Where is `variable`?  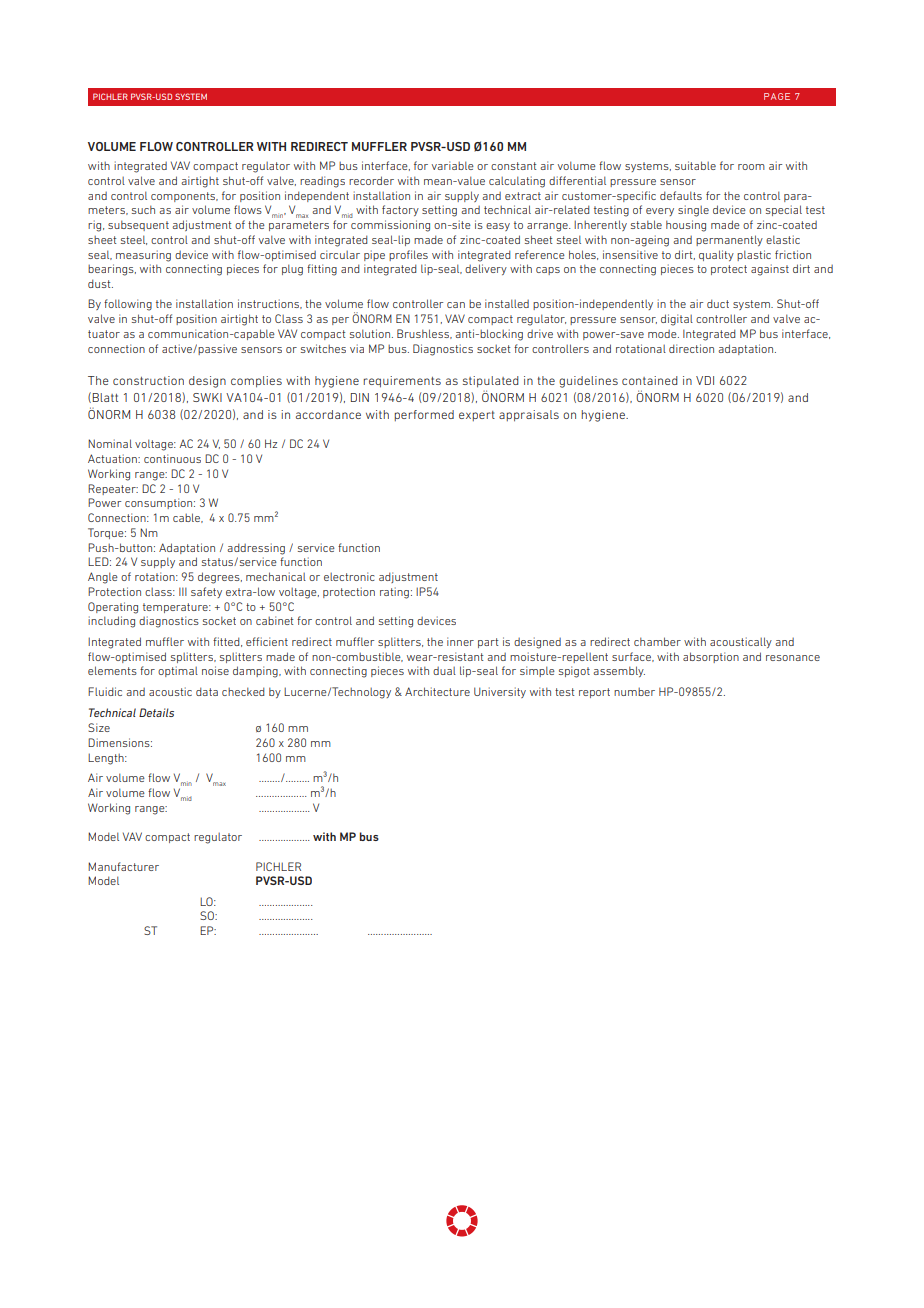
variable is located at coordinates (453, 165).
